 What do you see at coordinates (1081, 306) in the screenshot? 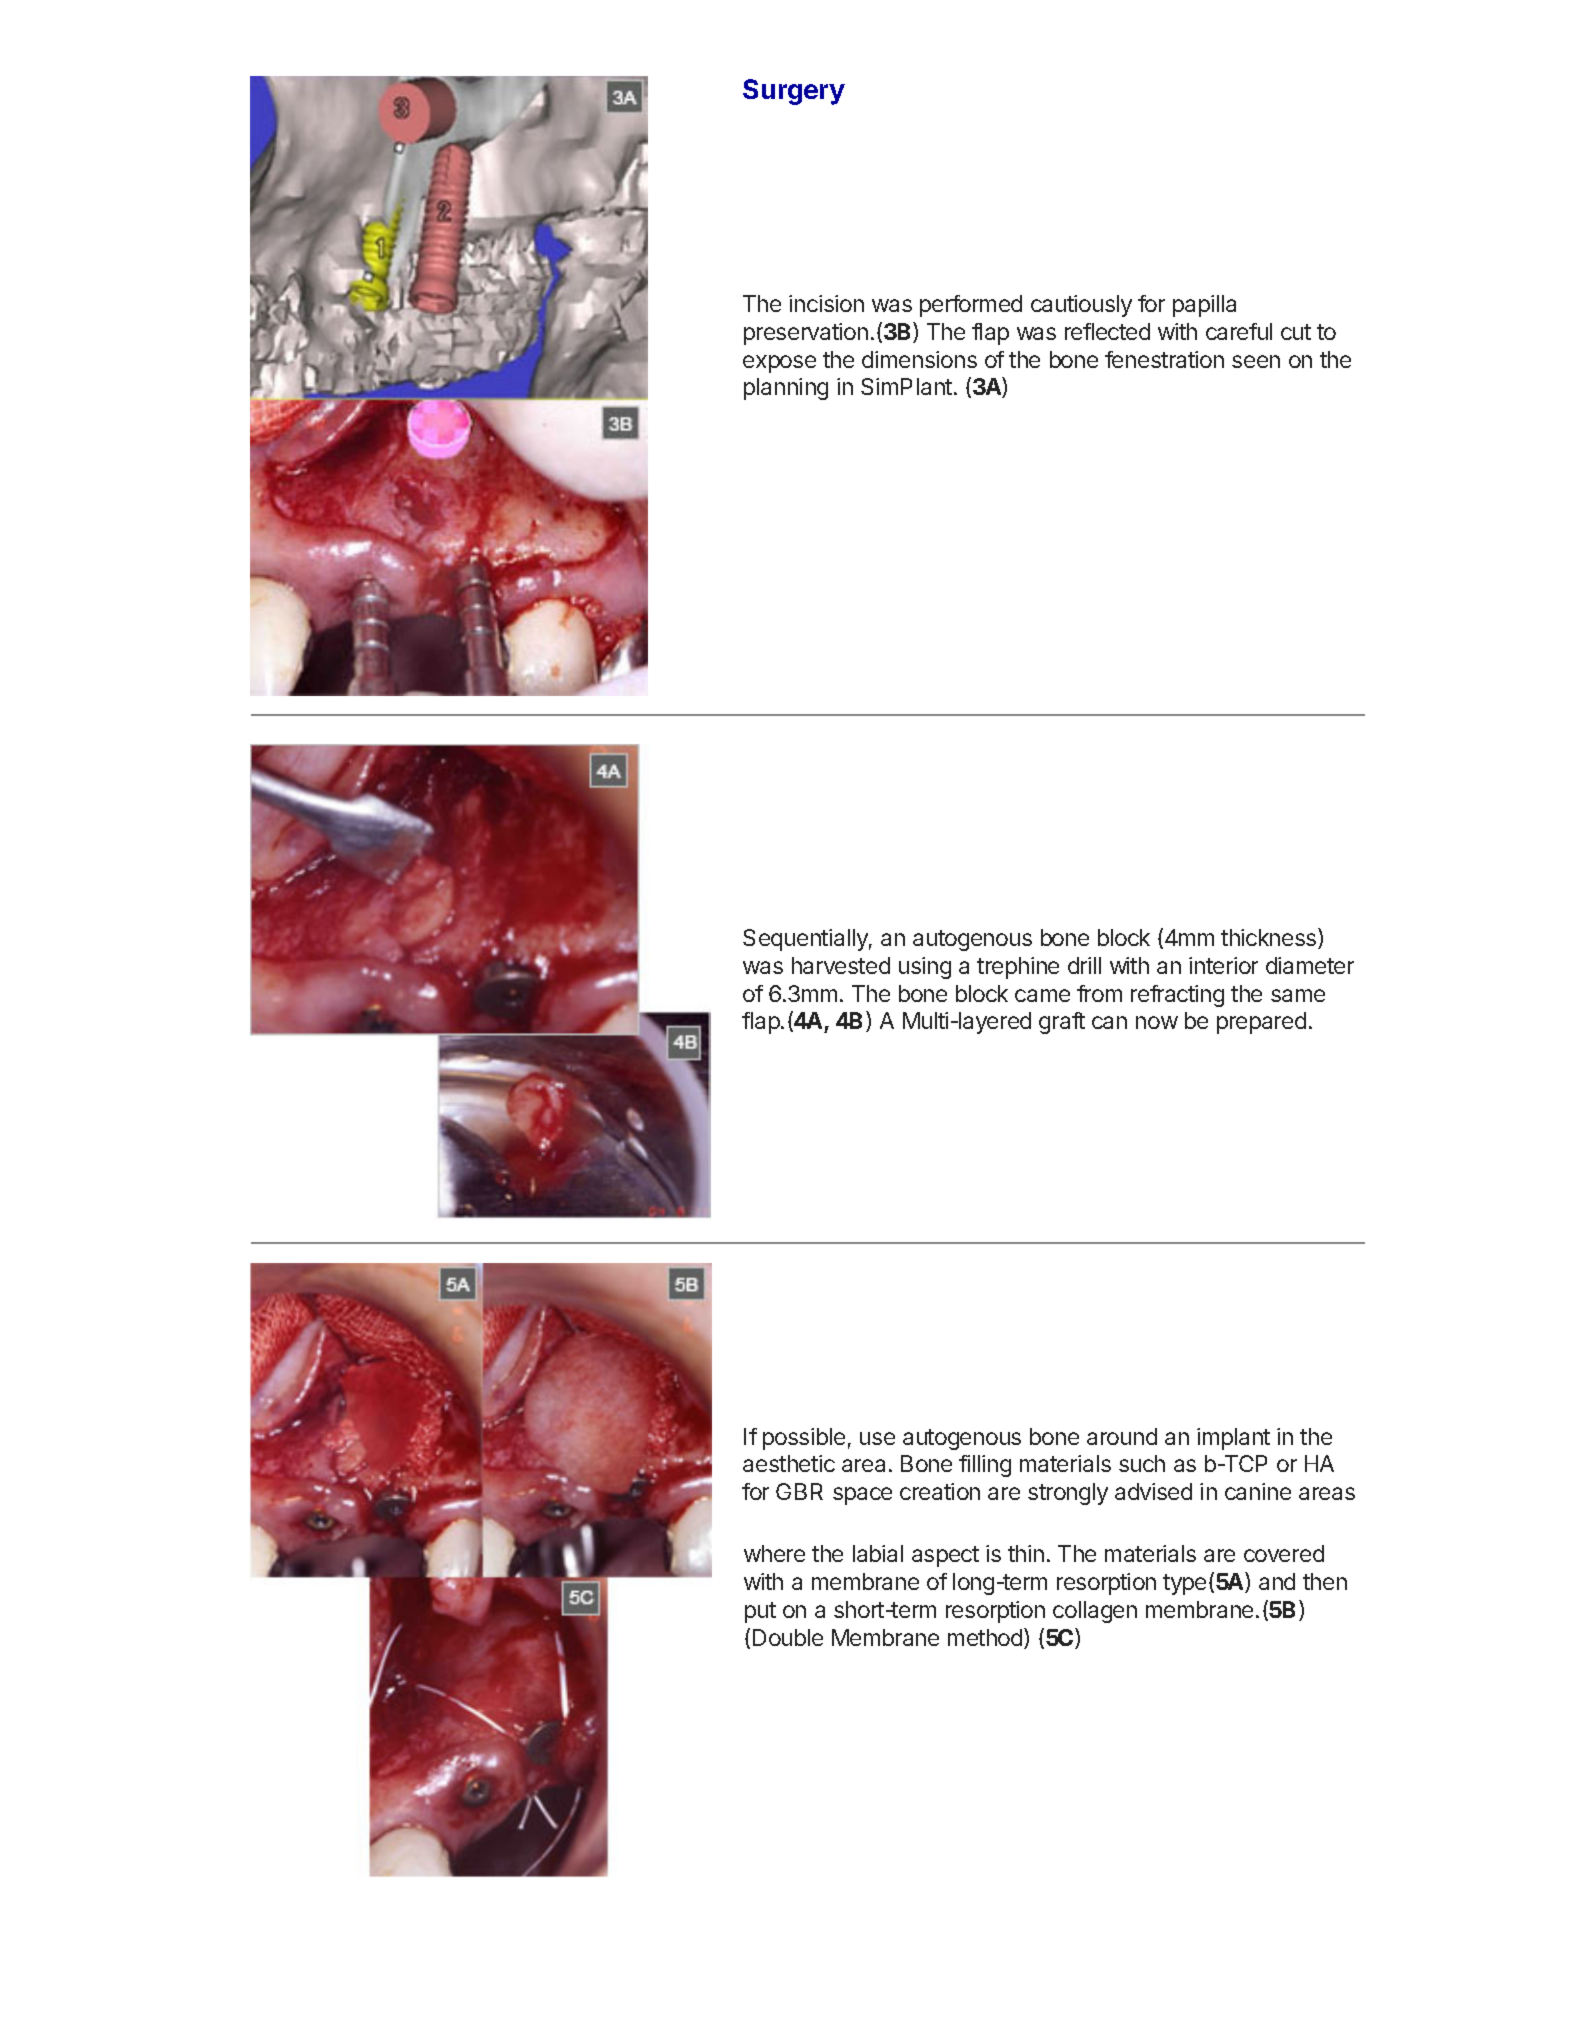
I see `cautiously` at bounding box center [1081, 306].
